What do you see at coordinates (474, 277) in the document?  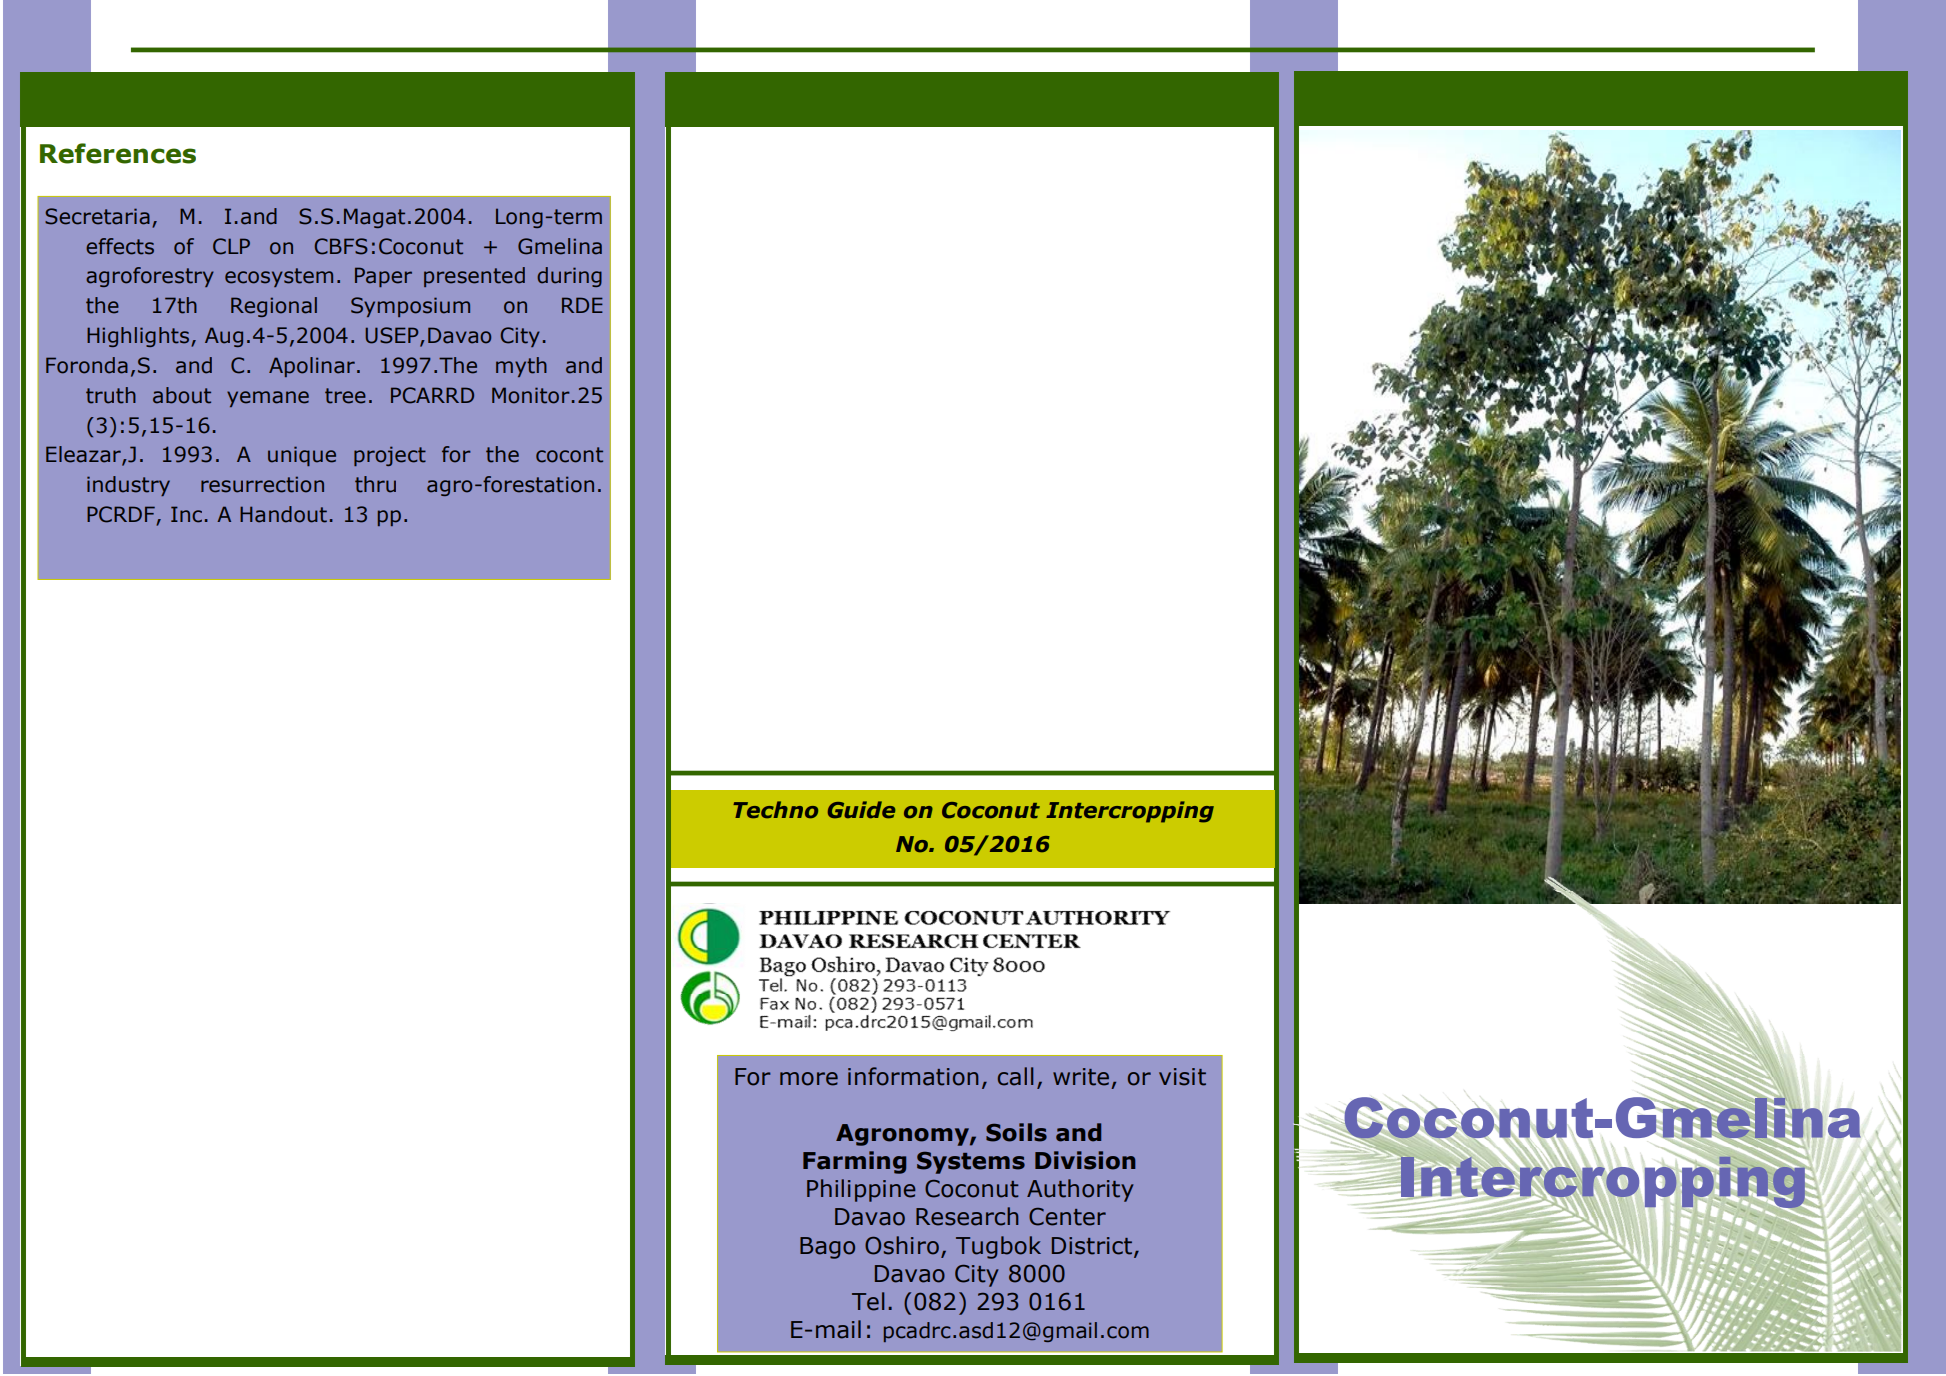 I see `presented` at bounding box center [474, 277].
